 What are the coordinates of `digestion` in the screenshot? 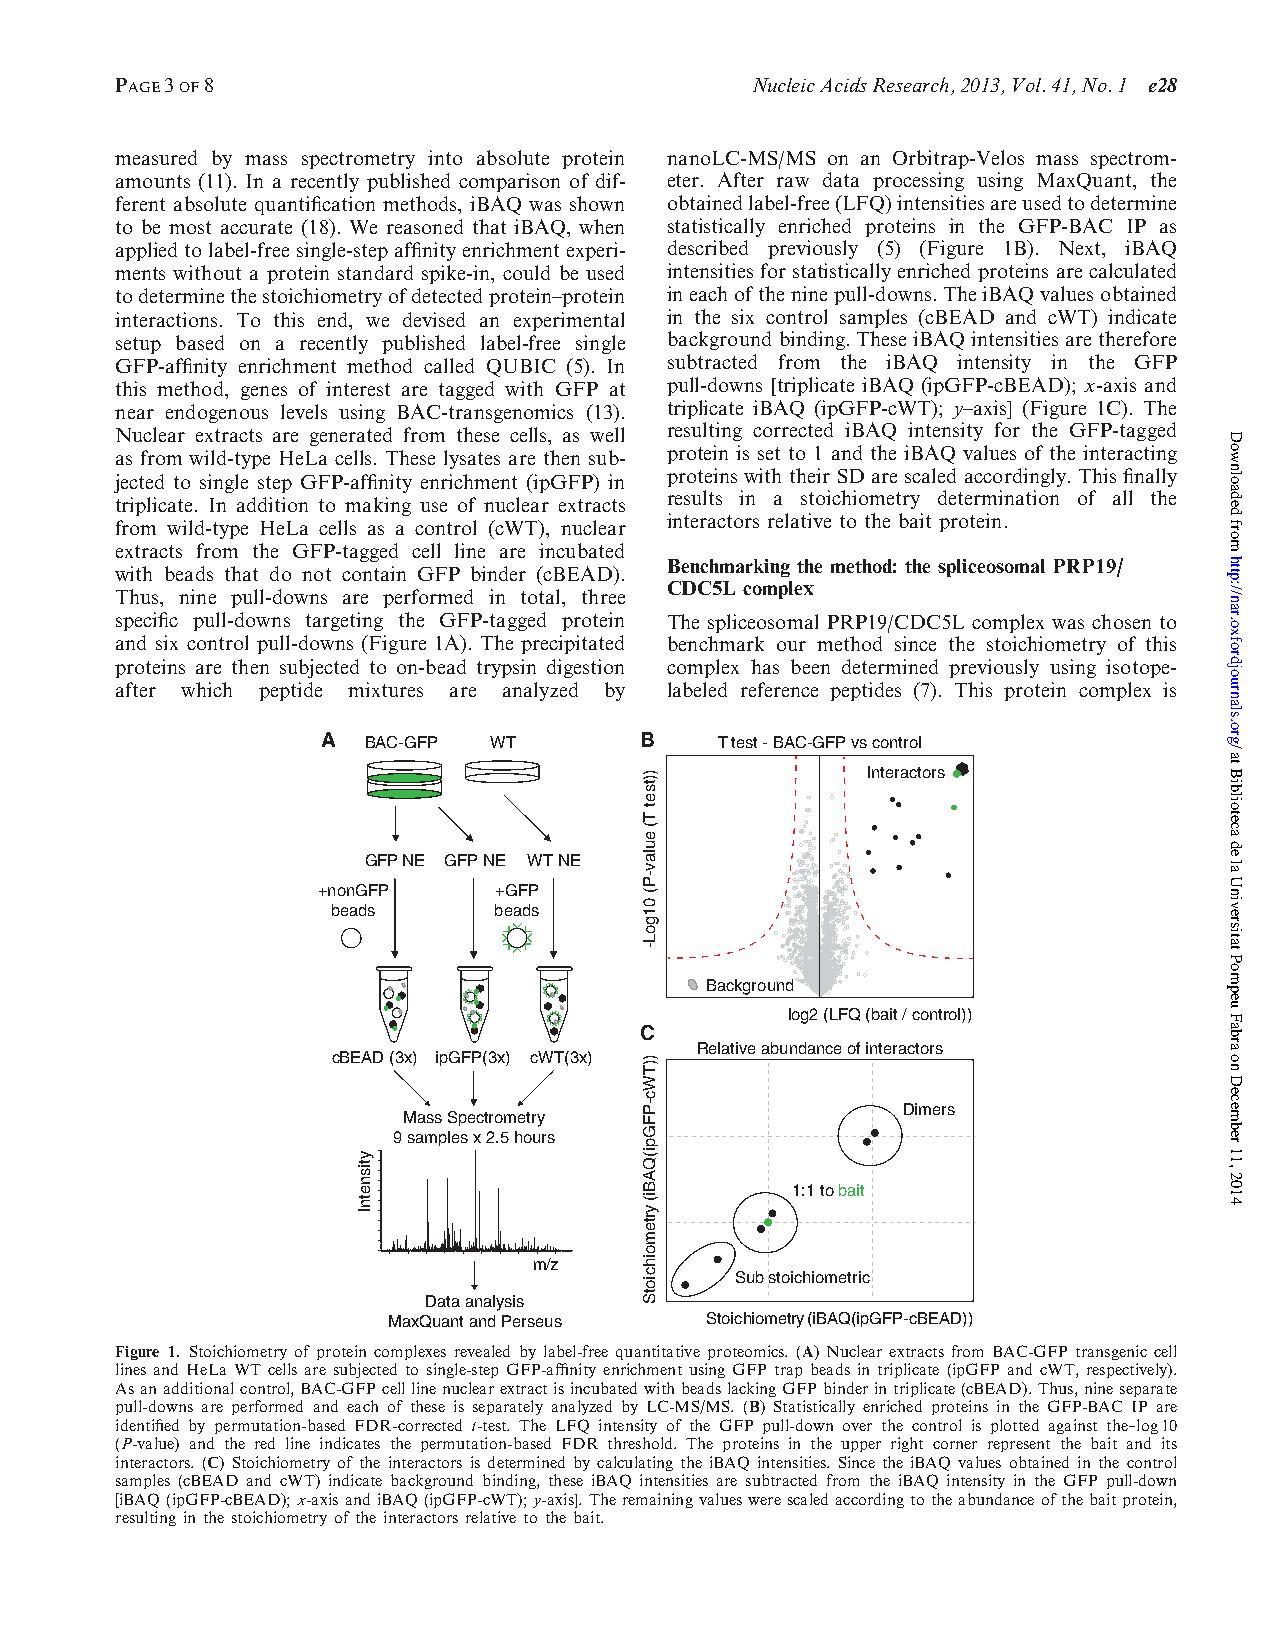 It's located at (585, 668).
